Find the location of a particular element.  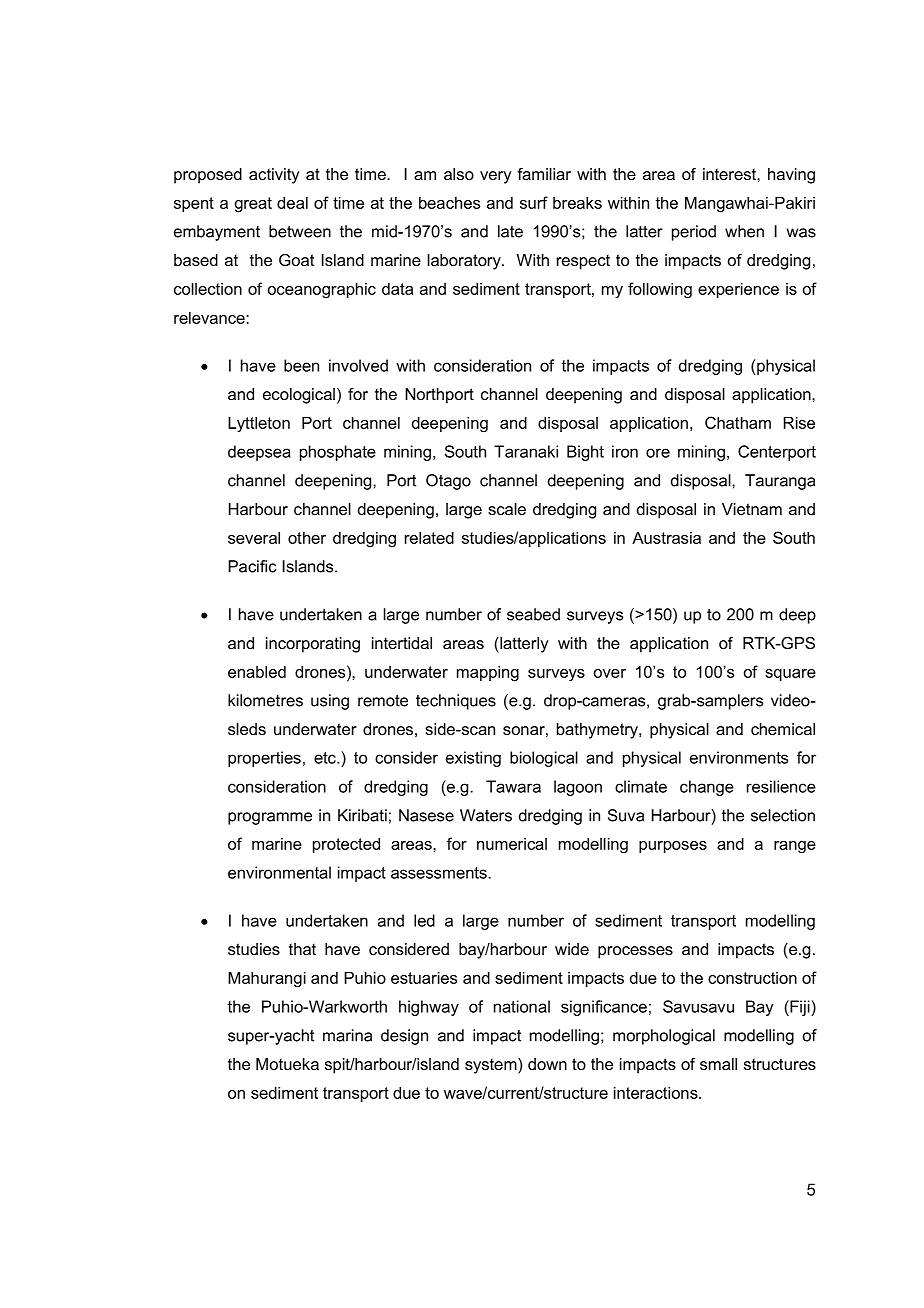

very is located at coordinates (496, 177).
